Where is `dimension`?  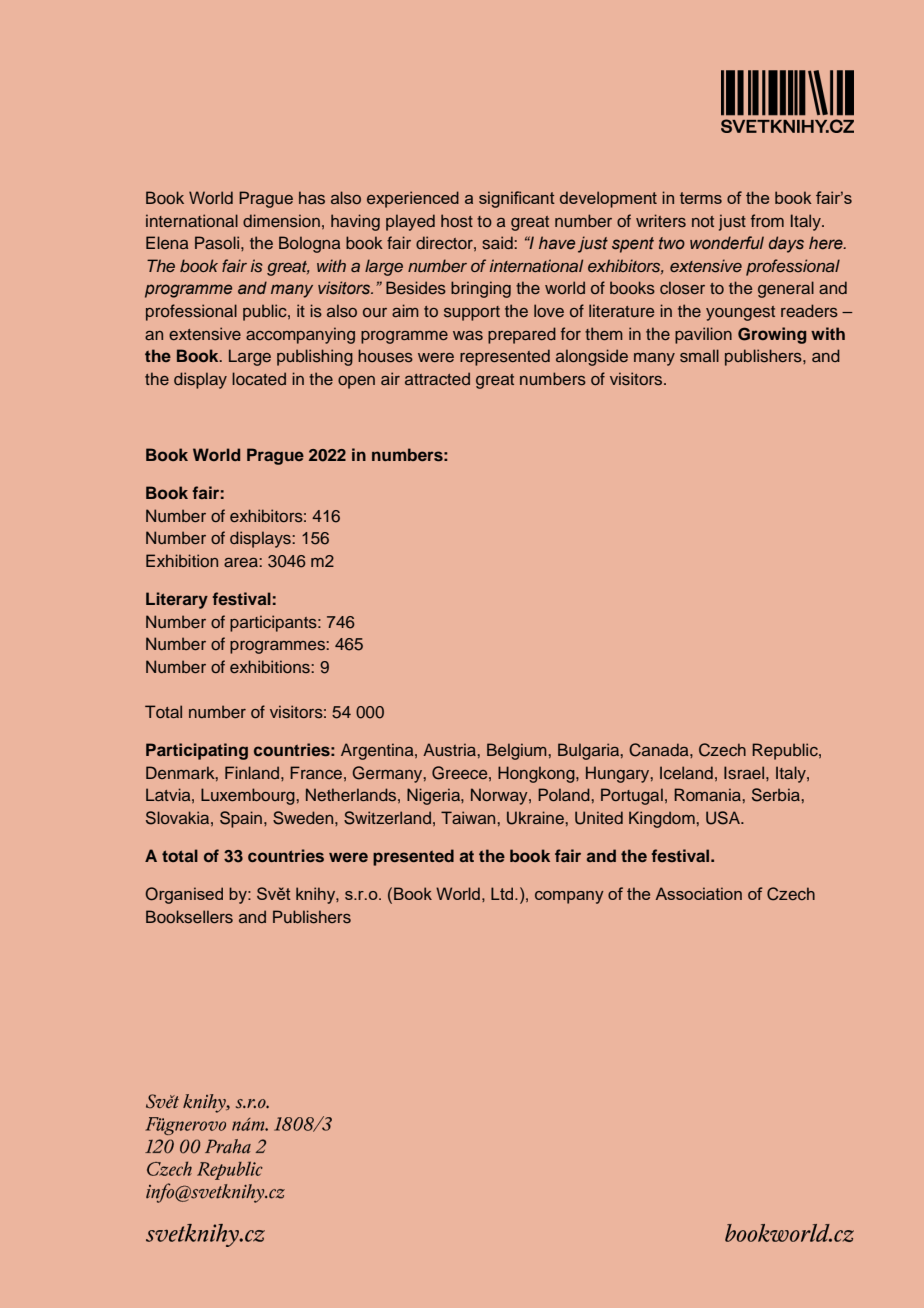 dimension is located at coordinates (281, 220).
